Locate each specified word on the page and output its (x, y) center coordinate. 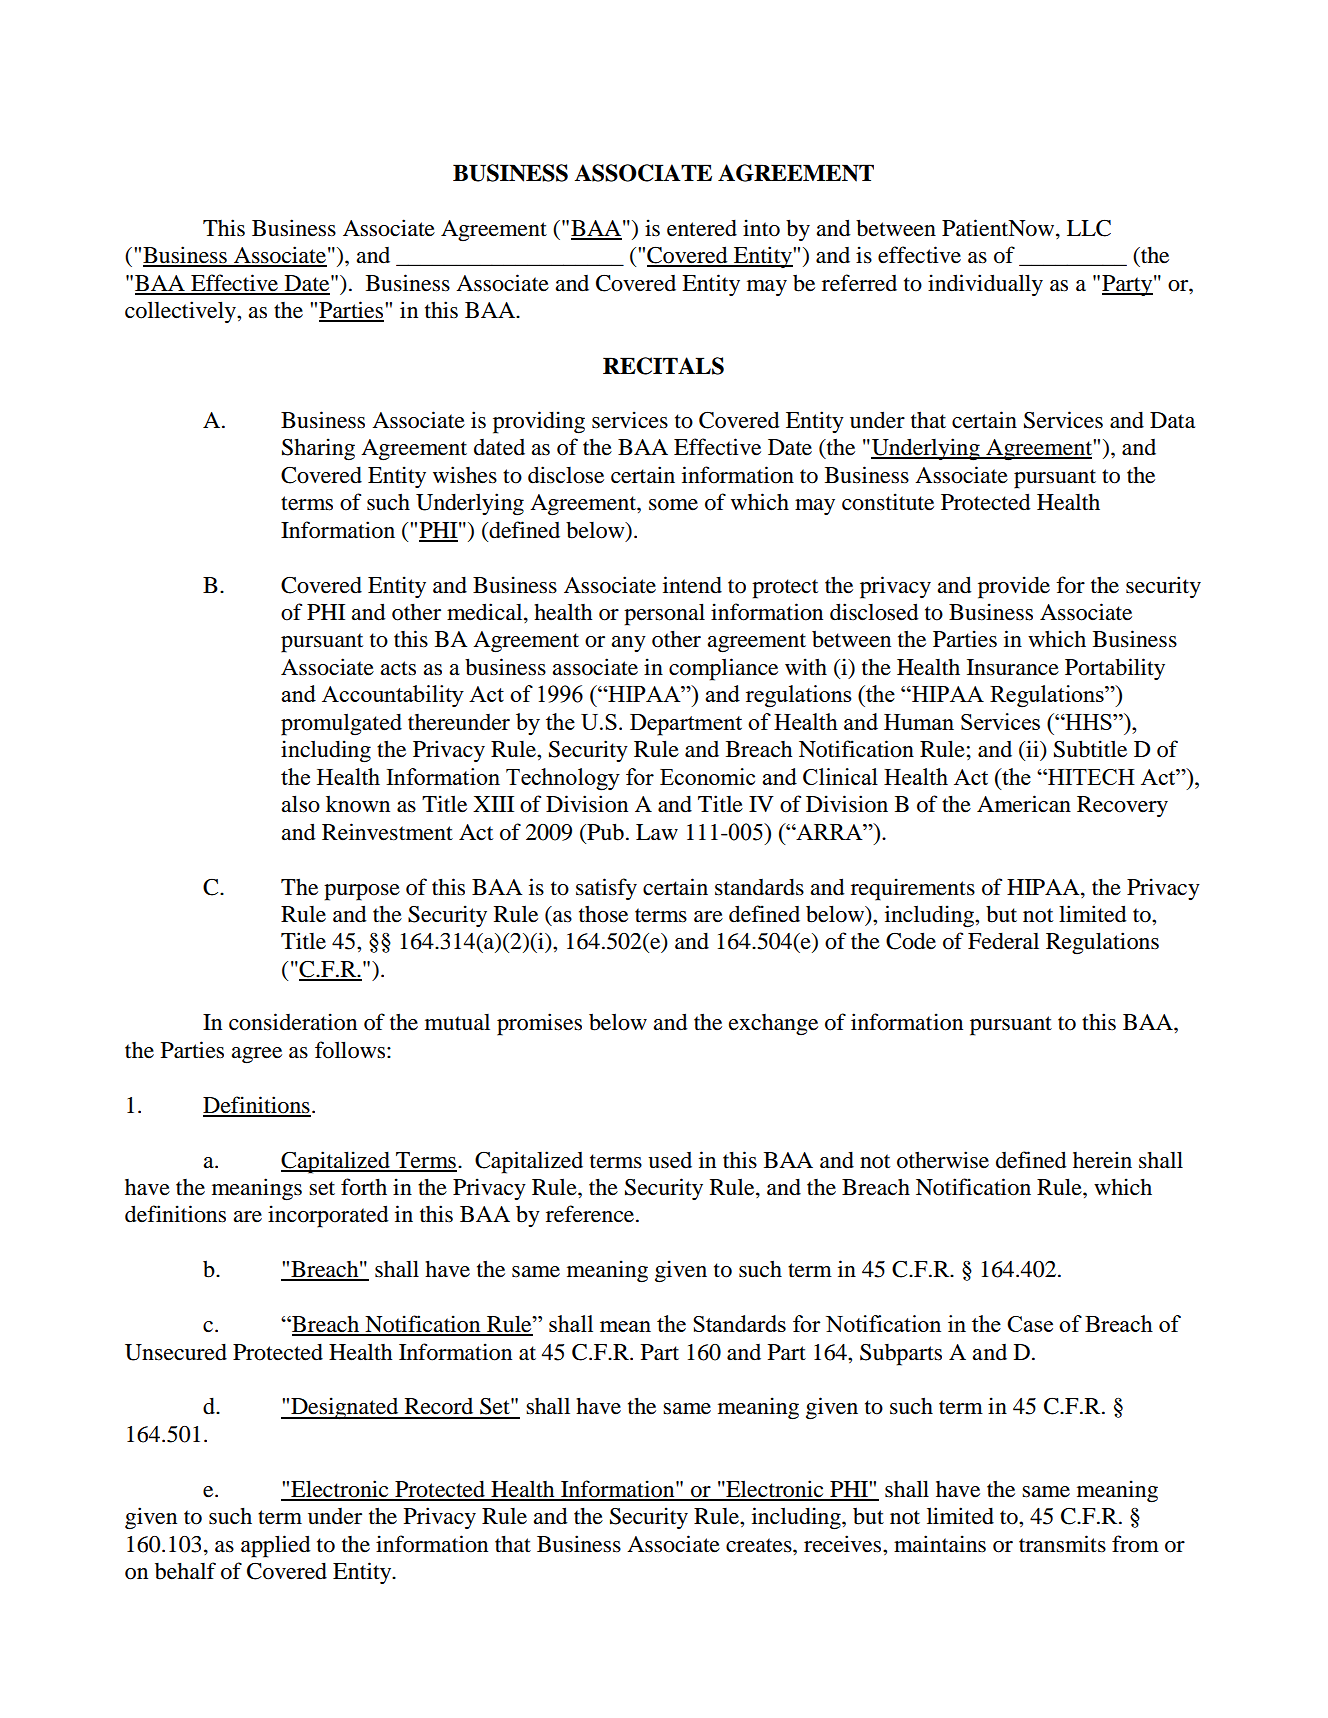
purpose (362, 892)
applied (276, 1546)
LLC (1089, 228)
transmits (1062, 1544)
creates (760, 1545)
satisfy (606, 889)
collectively (181, 312)
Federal (1003, 941)
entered (702, 228)
